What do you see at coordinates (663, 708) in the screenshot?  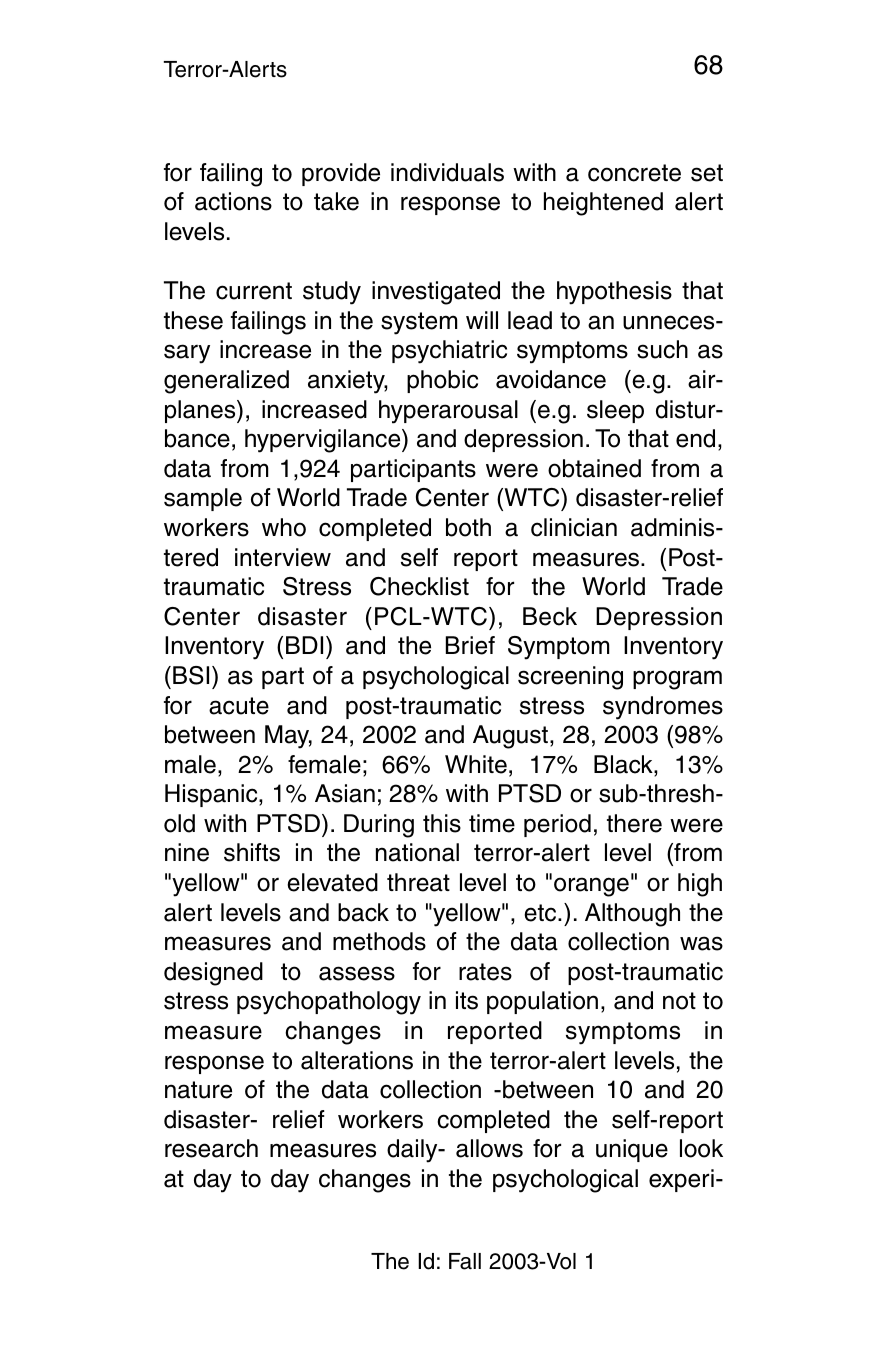 I see `syndromes` at bounding box center [663, 708].
